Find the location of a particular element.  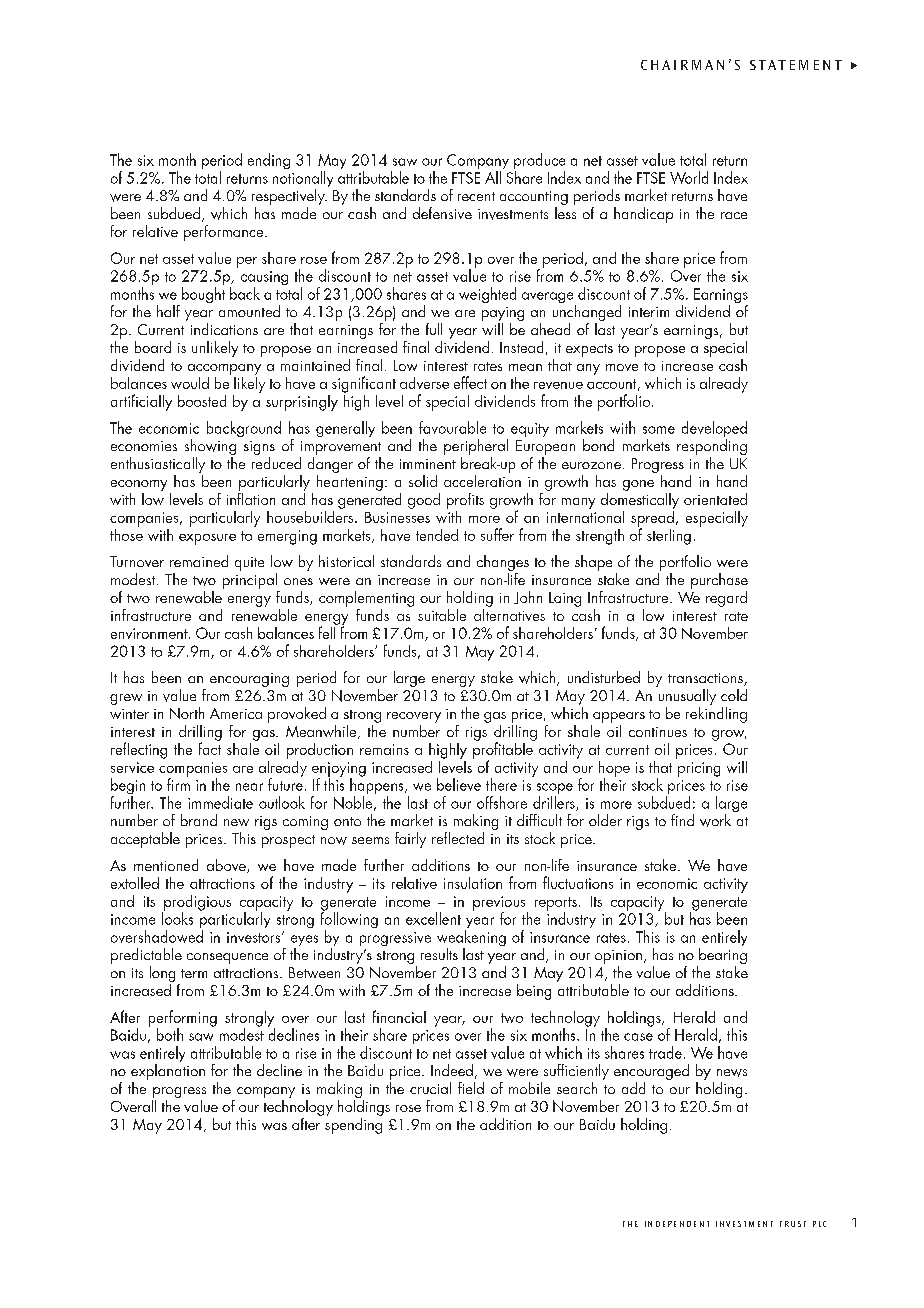

field is located at coordinates (471, 1088).
